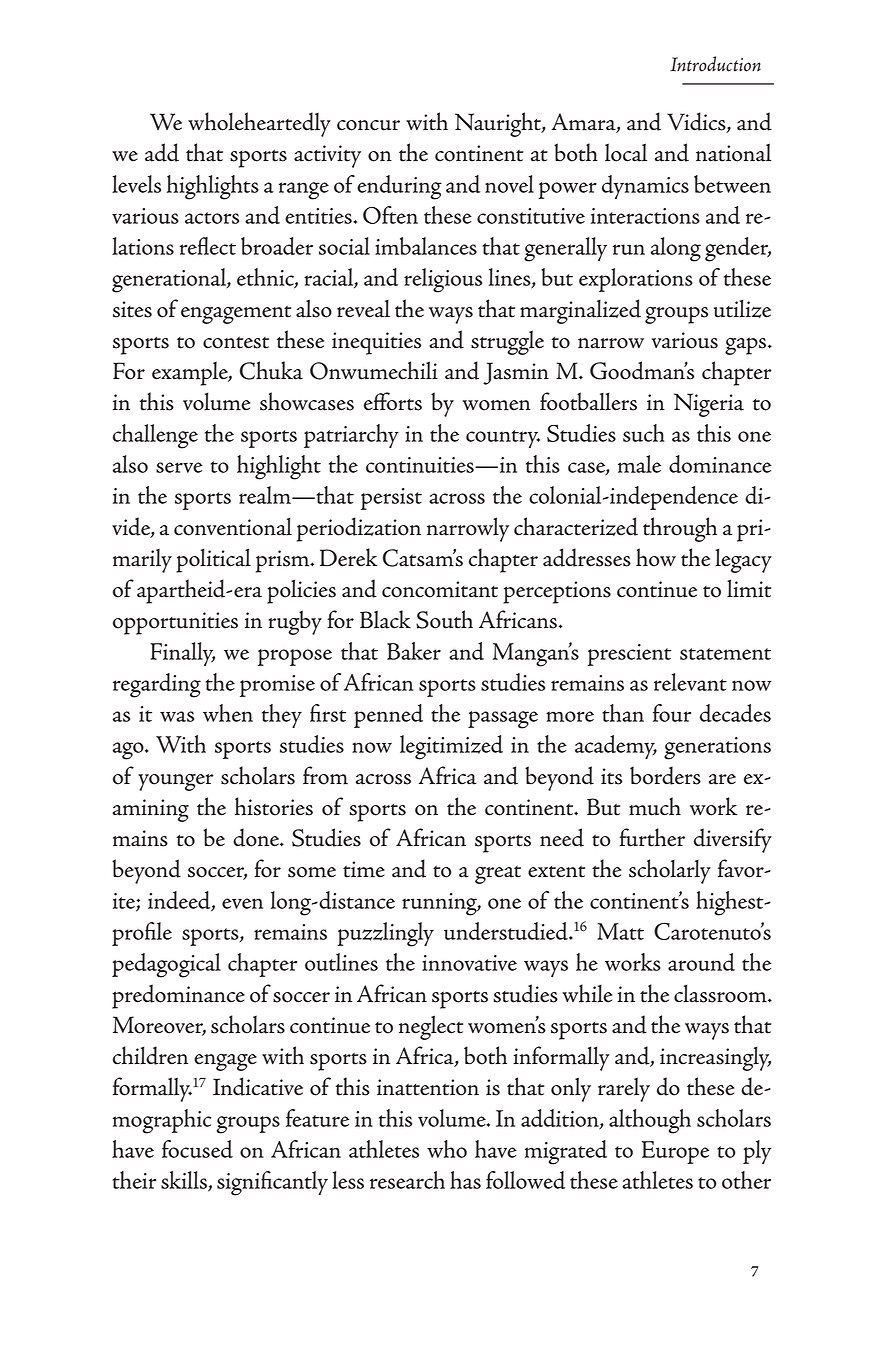  I want to click on focused, so click(197, 1149).
